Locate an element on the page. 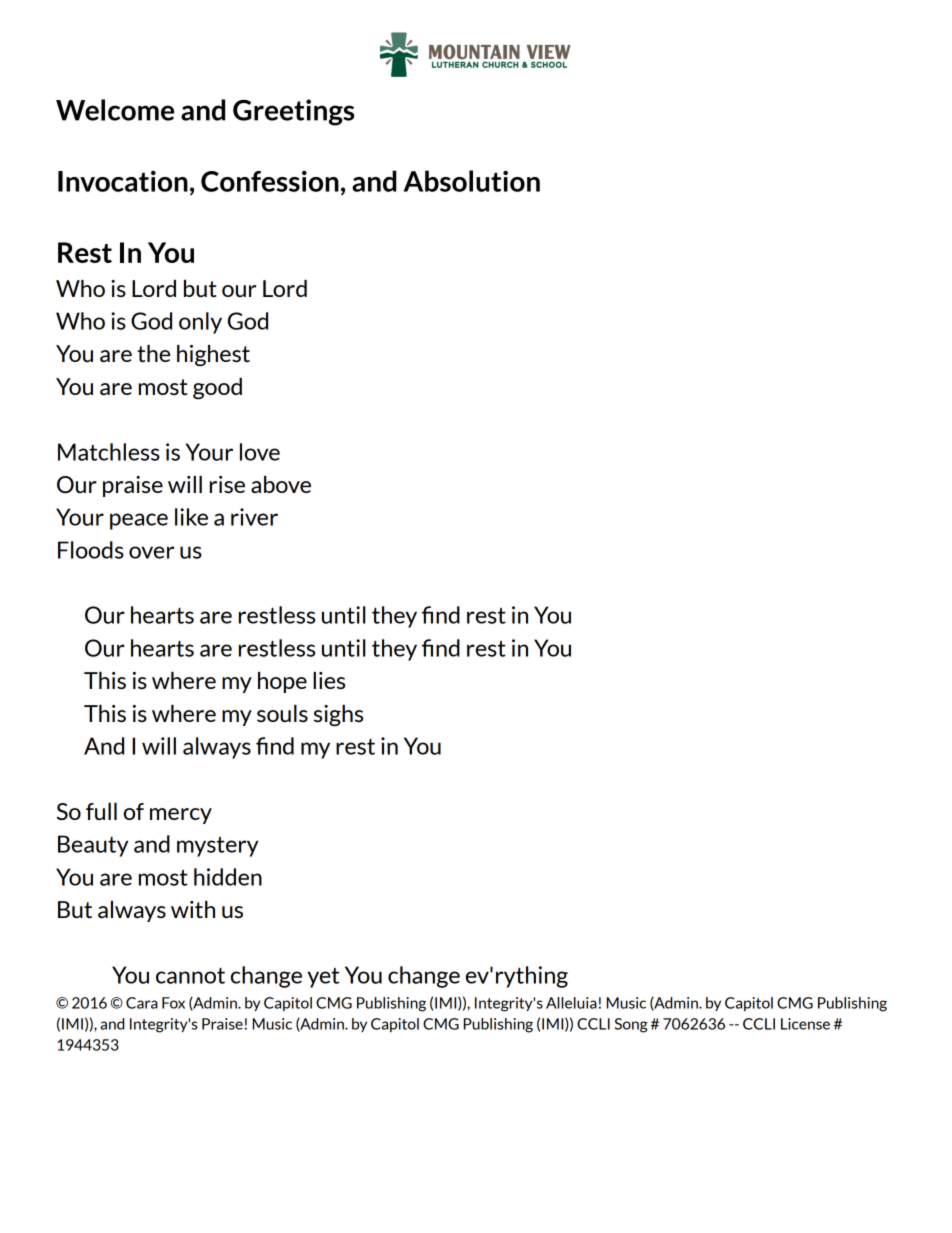 The height and width of the page is (1233, 952). Fox is located at coordinates (173, 1003).
